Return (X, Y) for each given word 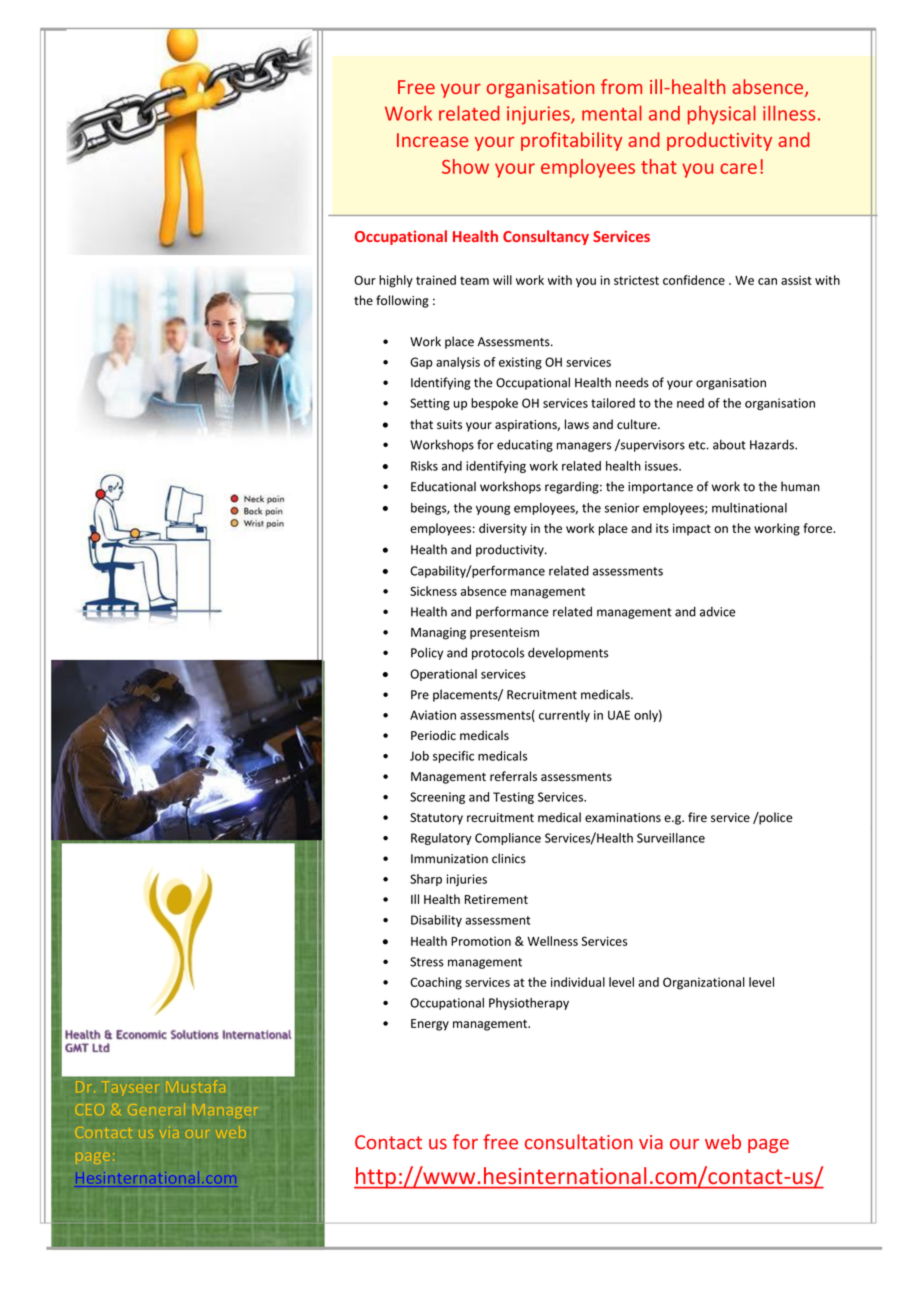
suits (449, 425)
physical (722, 115)
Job (419, 756)
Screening (437, 798)
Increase (432, 140)
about (729, 444)
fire (697, 817)
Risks (424, 466)
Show (465, 166)
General (156, 1111)
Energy (430, 1025)
